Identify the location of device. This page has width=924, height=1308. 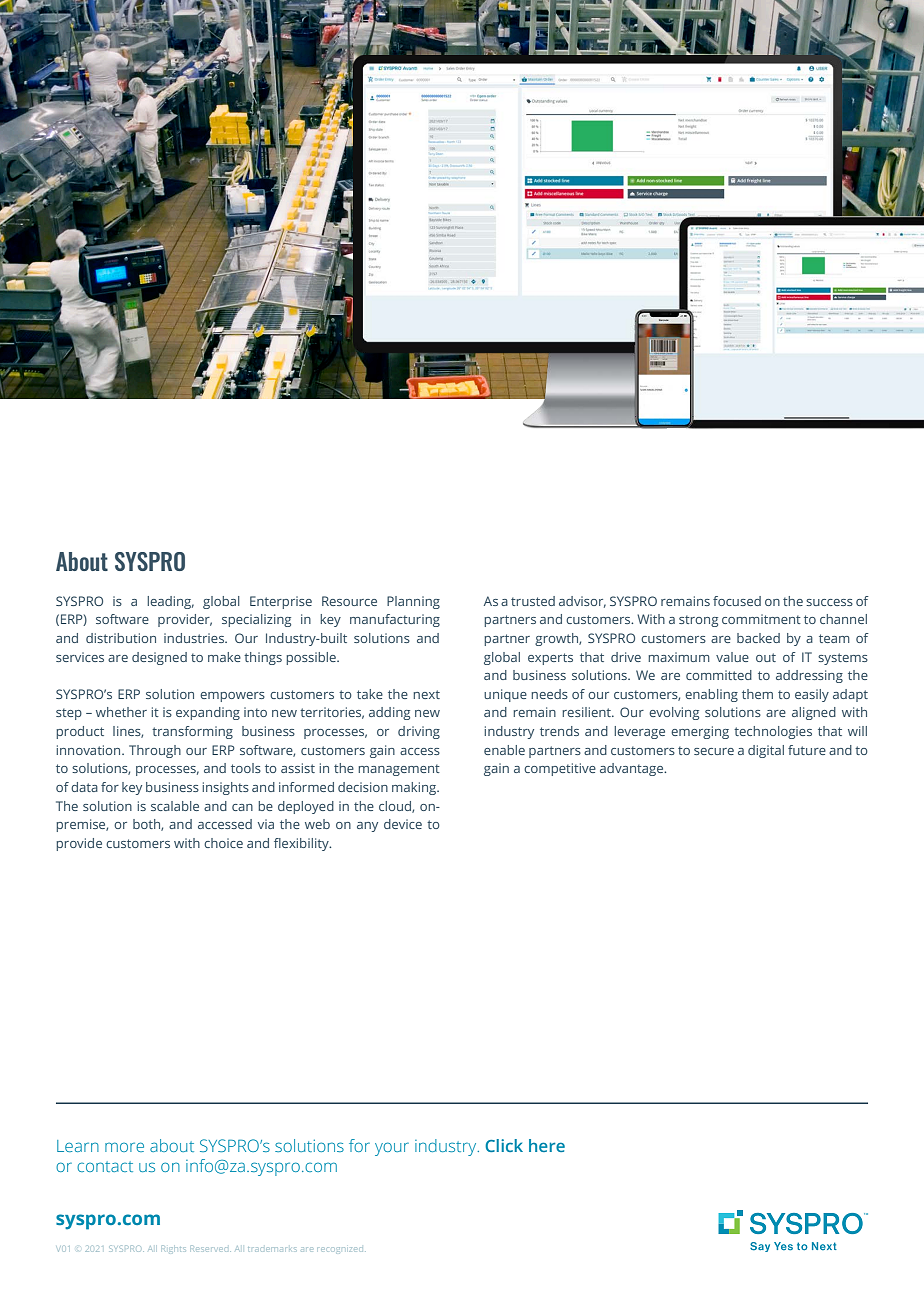
(403, 824).
